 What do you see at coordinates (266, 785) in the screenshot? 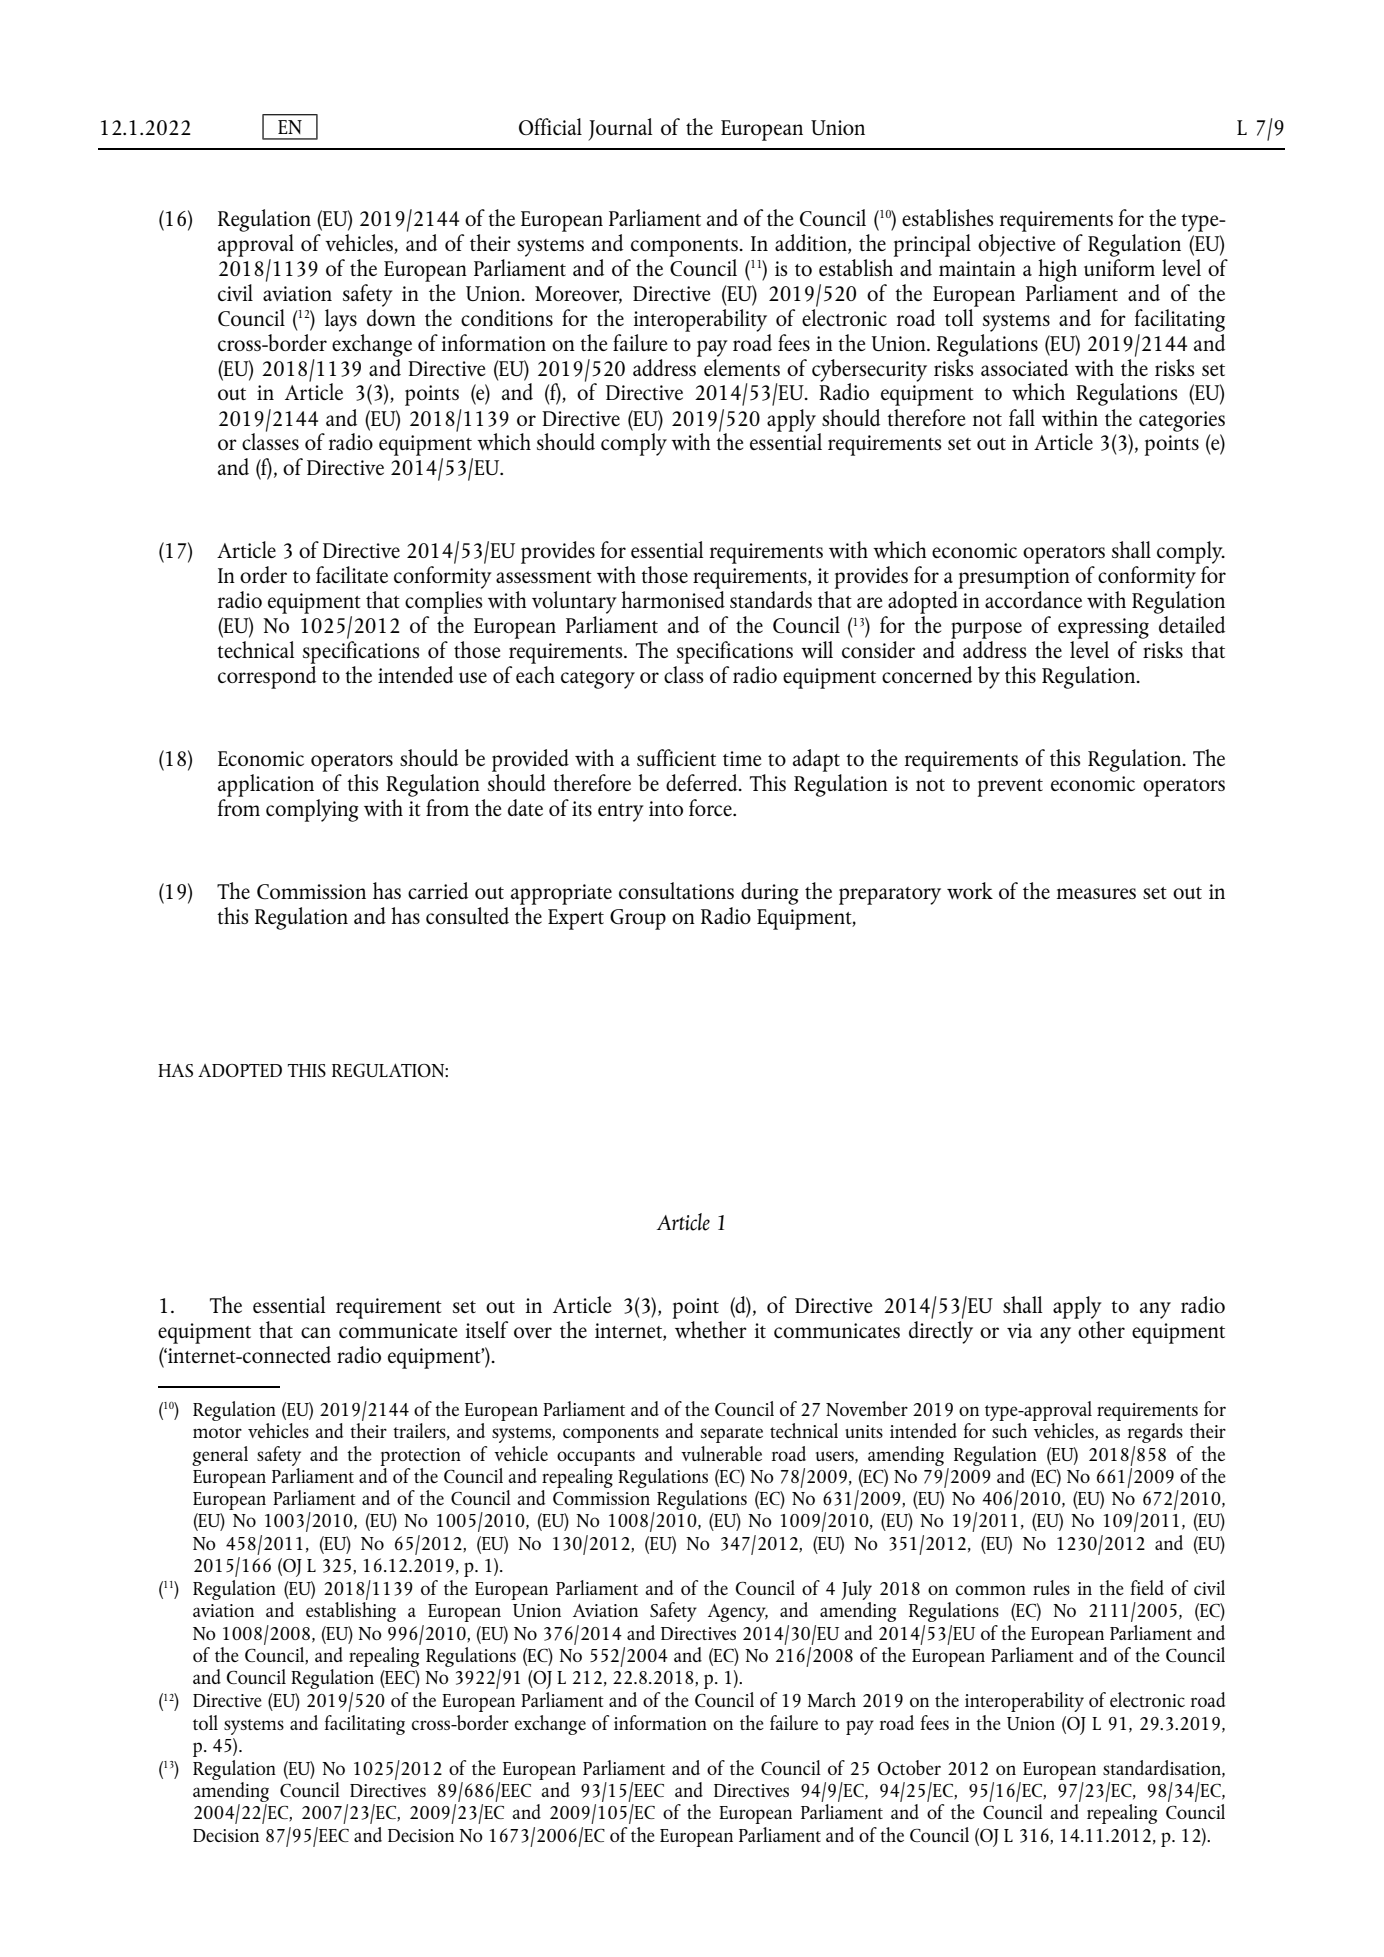
I see `application` at bounding box center [266, 785].
